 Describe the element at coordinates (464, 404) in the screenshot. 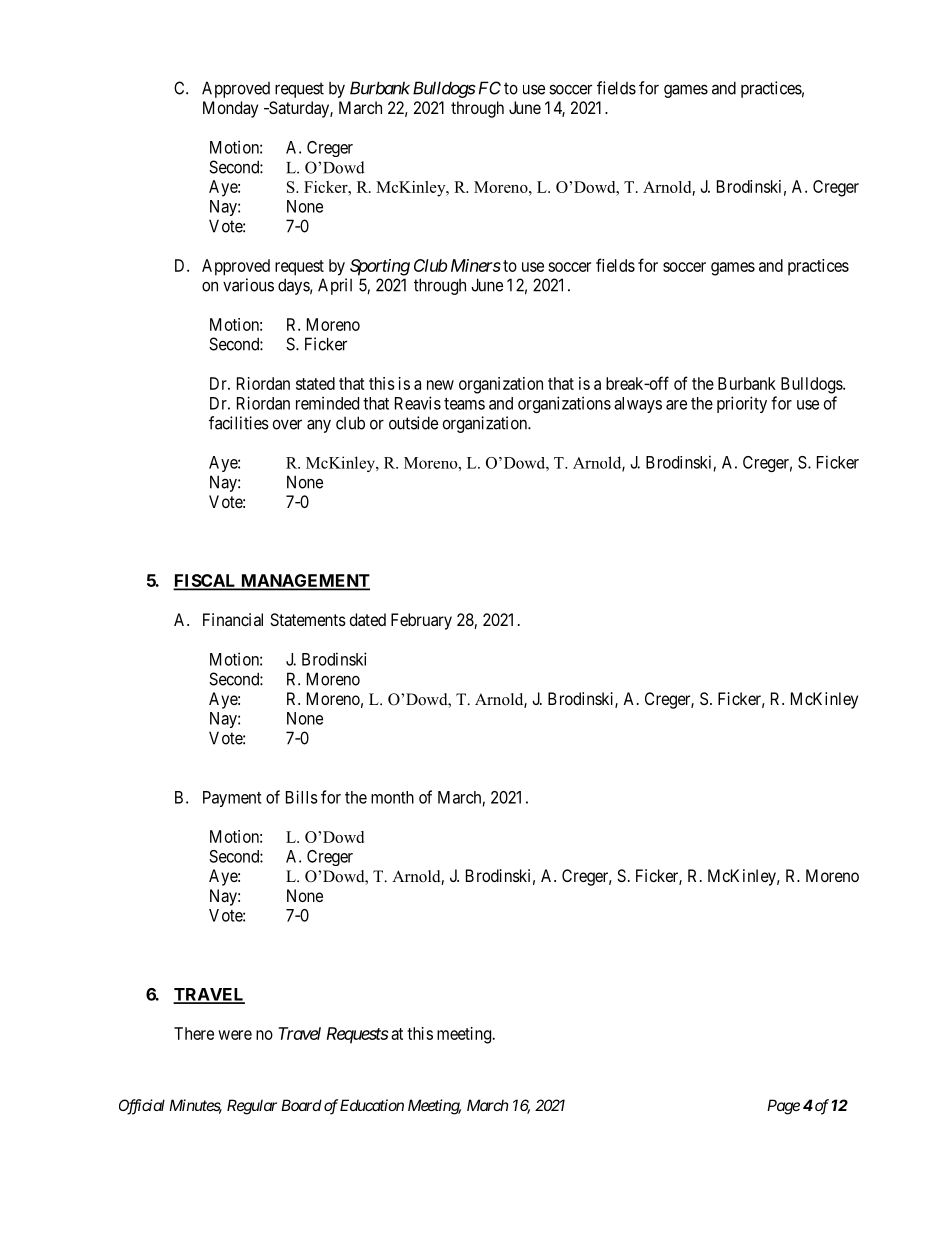

I see `teams` at that location.
